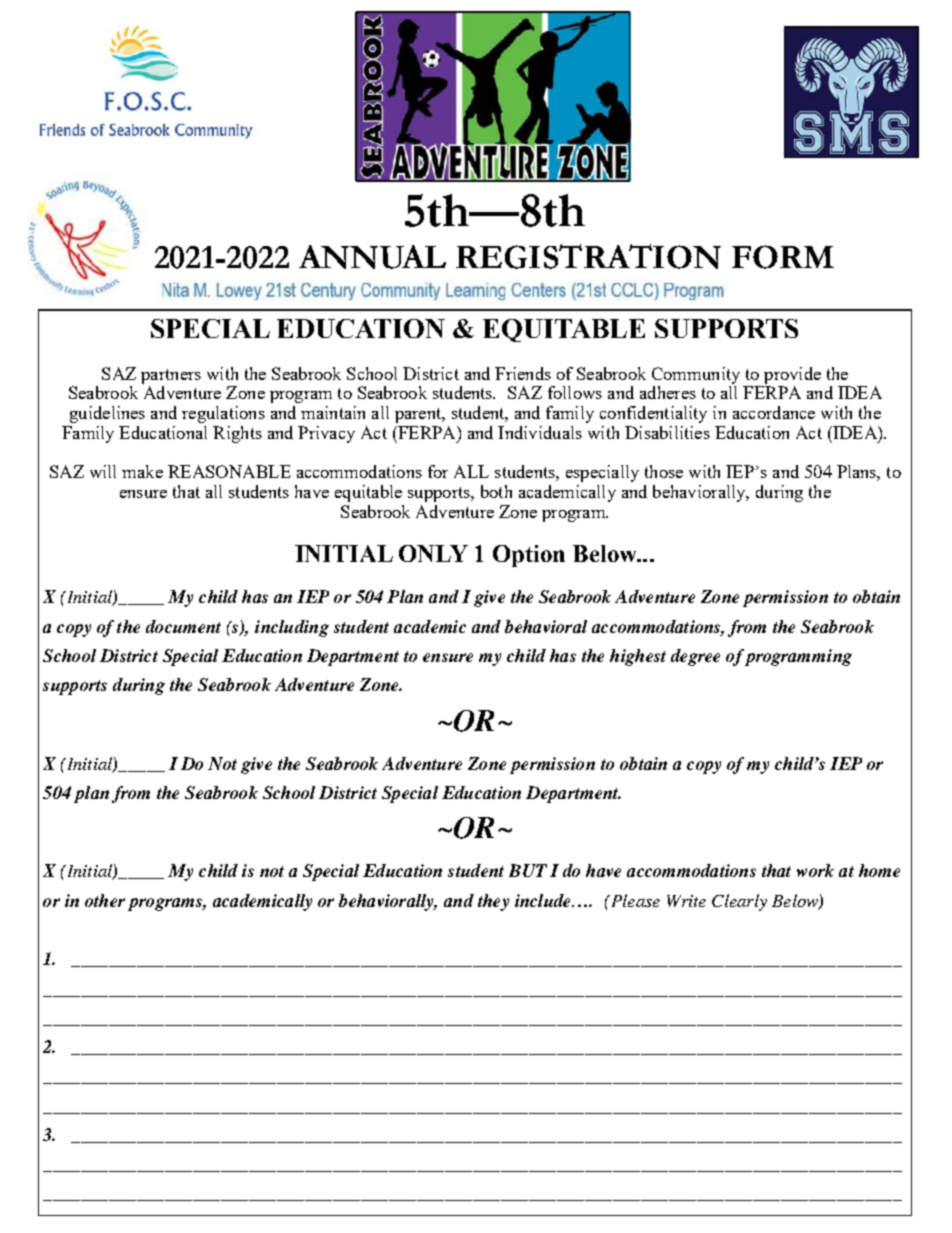  I want to click on including, so click(292, 628).
